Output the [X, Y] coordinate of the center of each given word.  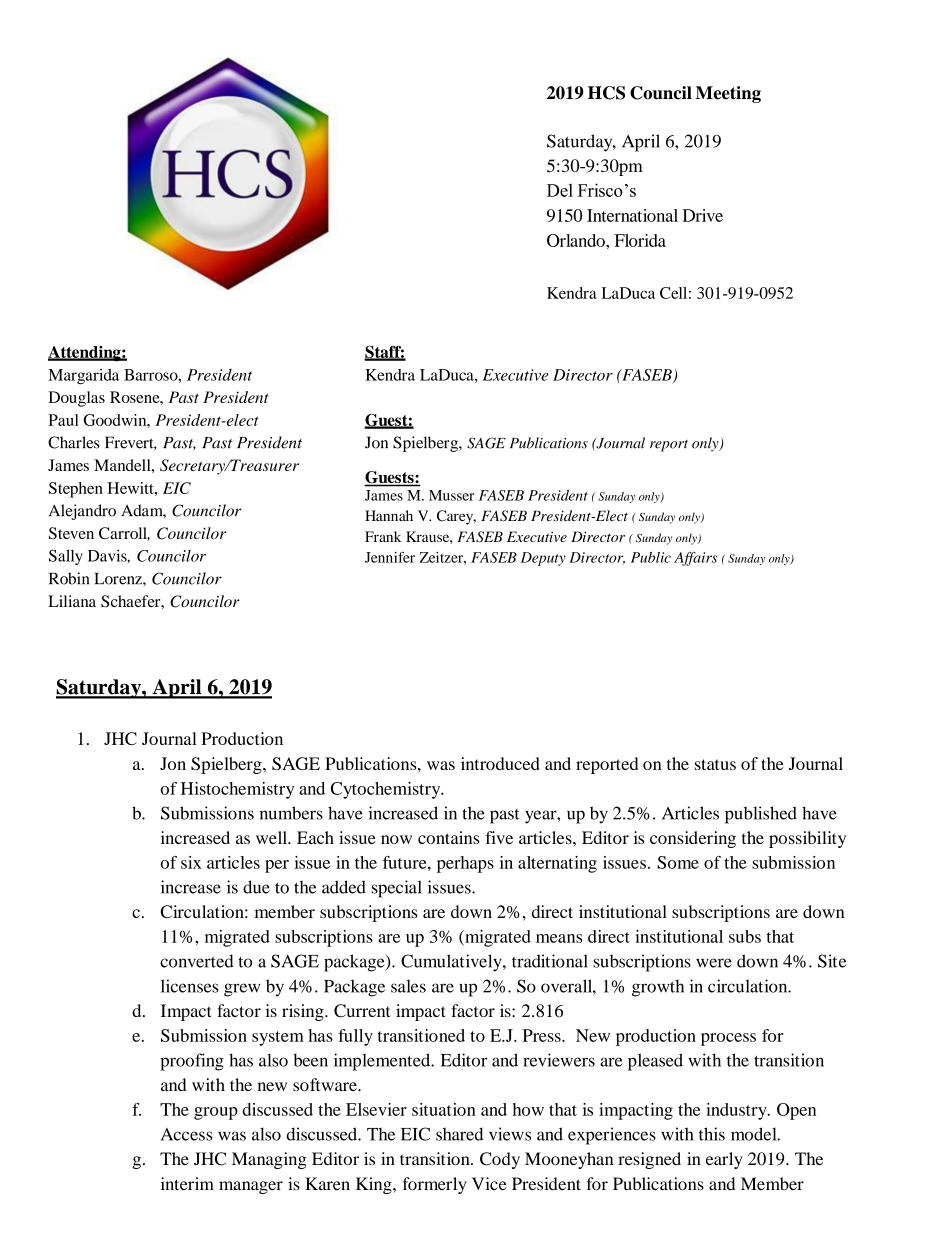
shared [459, 1134]
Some [678, 862]
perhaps [465, 864]
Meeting [728, 94]
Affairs [695, 559]
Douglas [77, 399]
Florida [640, 240]
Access [186, 1134]
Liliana [72, 601]
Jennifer [390, 557]
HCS [606, 93]
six [191, 862]
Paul [63, 420]
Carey [456, 517]
